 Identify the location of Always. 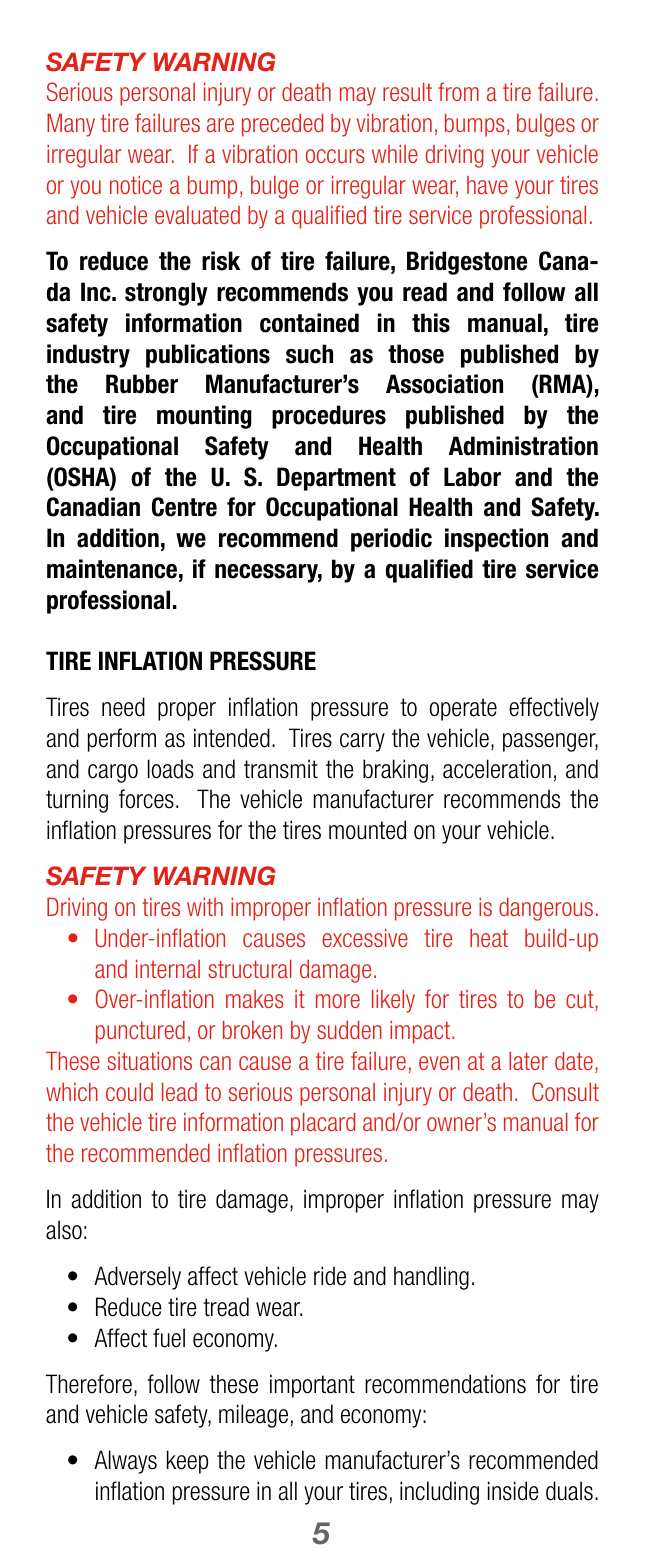
(125, 1462).
